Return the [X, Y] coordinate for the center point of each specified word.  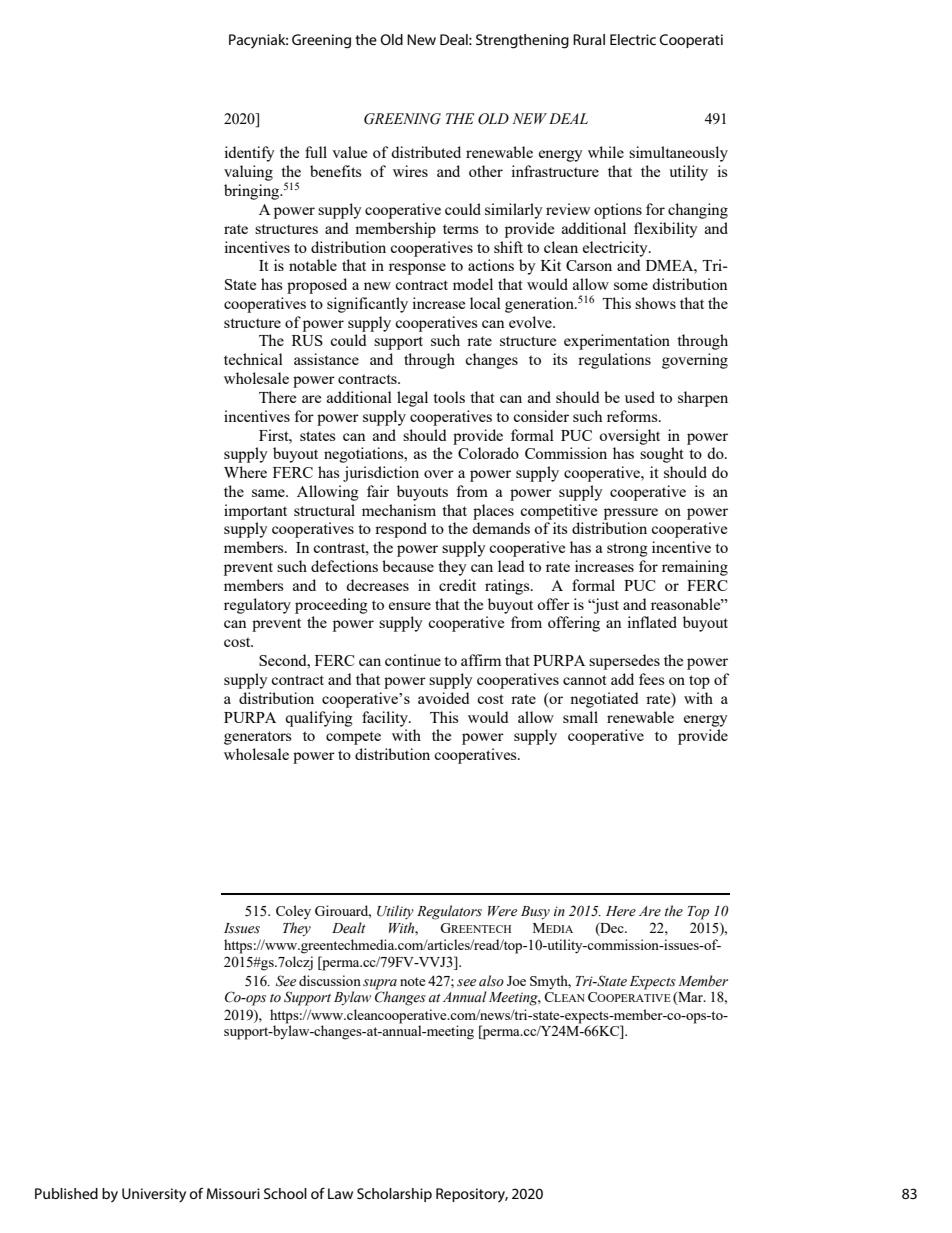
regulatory [257, 606]
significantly [367, 305]
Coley [293, 912]
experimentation [617, 342]
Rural [589, 39]
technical [253, 359]
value [349, 152]
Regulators [449, 912]
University [154, 1195]
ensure [410, 606]
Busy [535, 912]
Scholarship [394, 1195]
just [605, 606]
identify [249, 154]
